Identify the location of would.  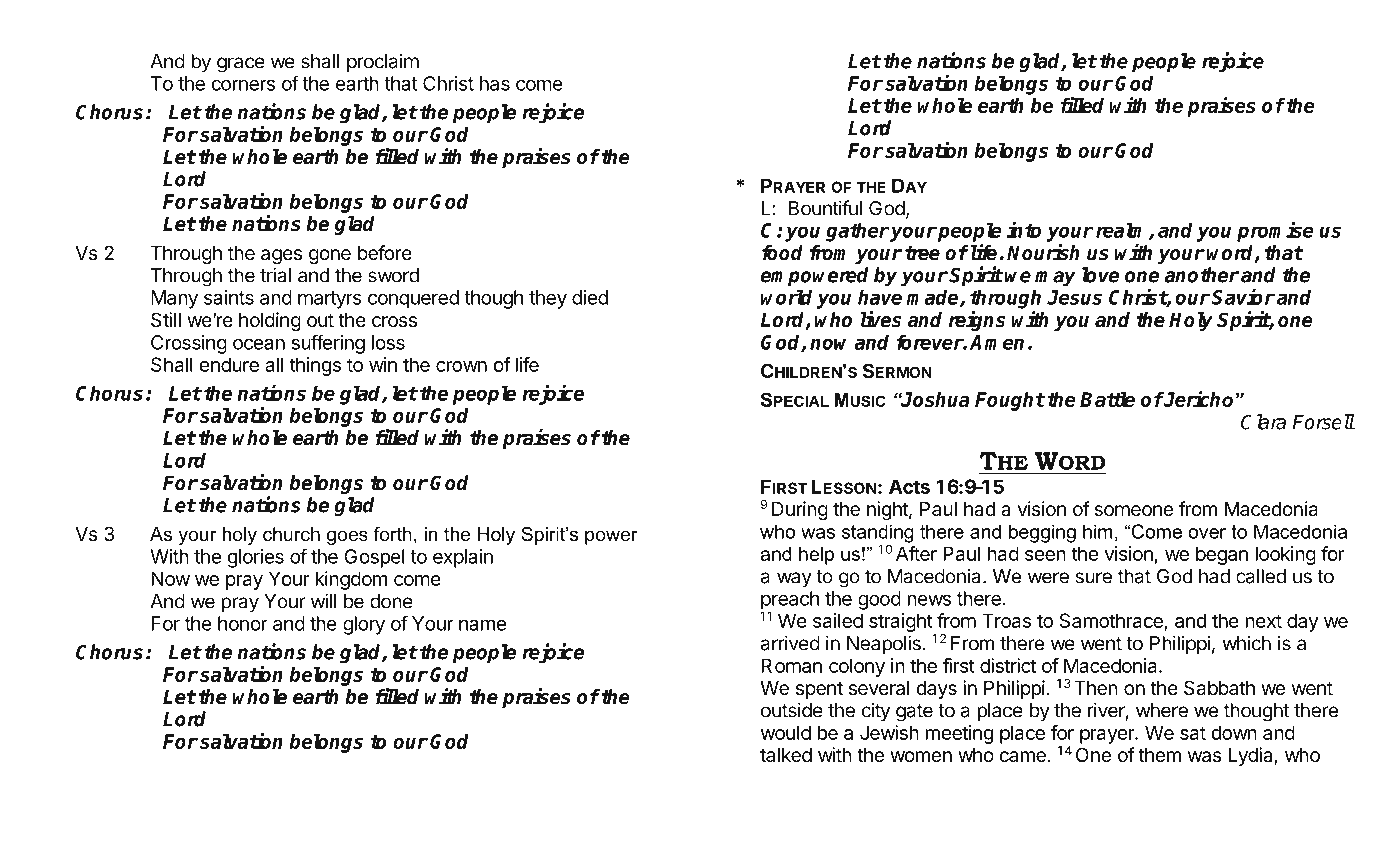
(786, 732).
